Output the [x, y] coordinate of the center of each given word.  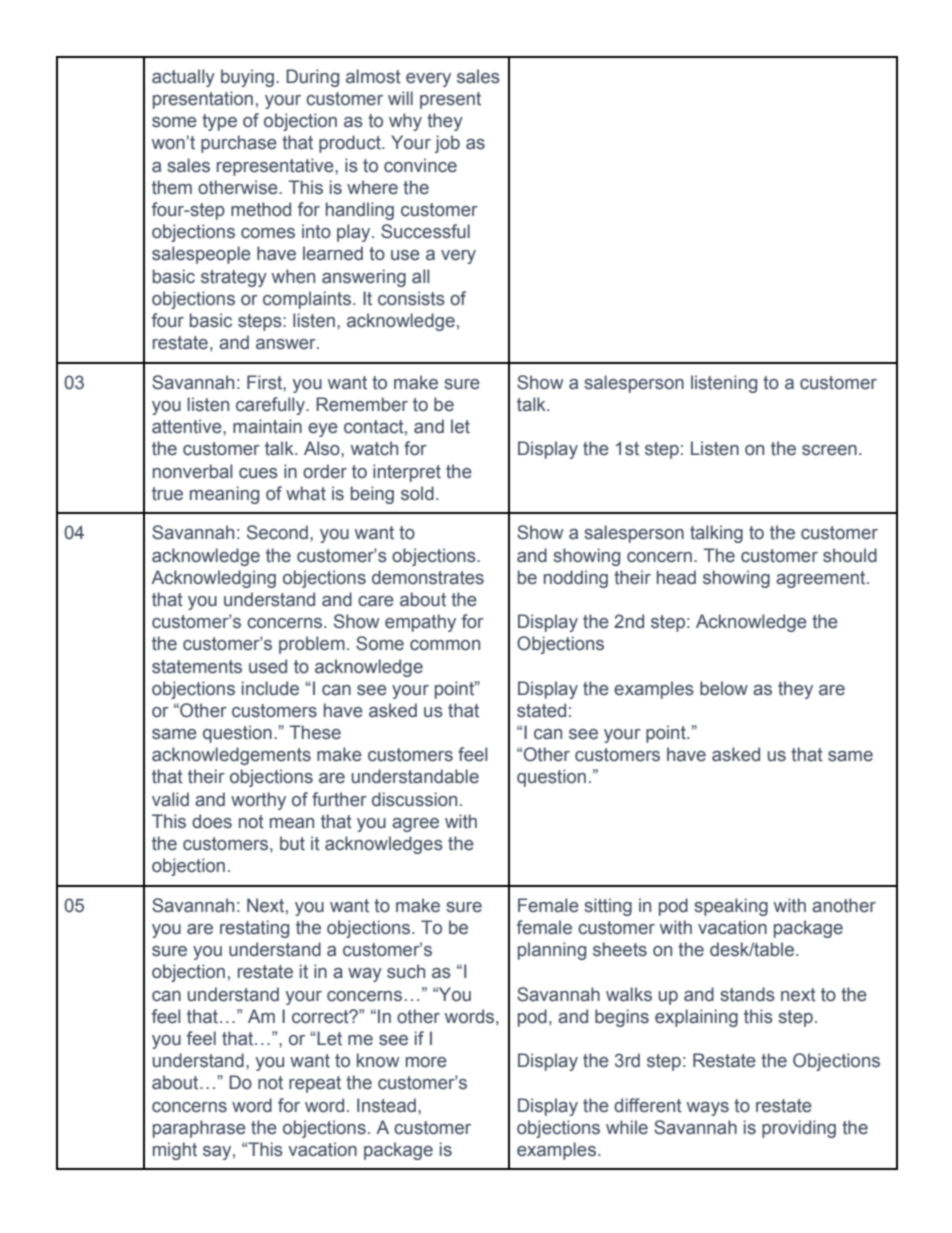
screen [829, 450]
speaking [731, 907]
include [270, 688]
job [447, 144]
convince [420, 165]
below [724, 688]
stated [541, 710]
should [850, 555]
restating [254, 929]
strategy [234, 278]
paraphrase [199, 1129]
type [219, 122]
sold [417, 493]
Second [277, 532]
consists [411, 298]
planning [552, 951]
